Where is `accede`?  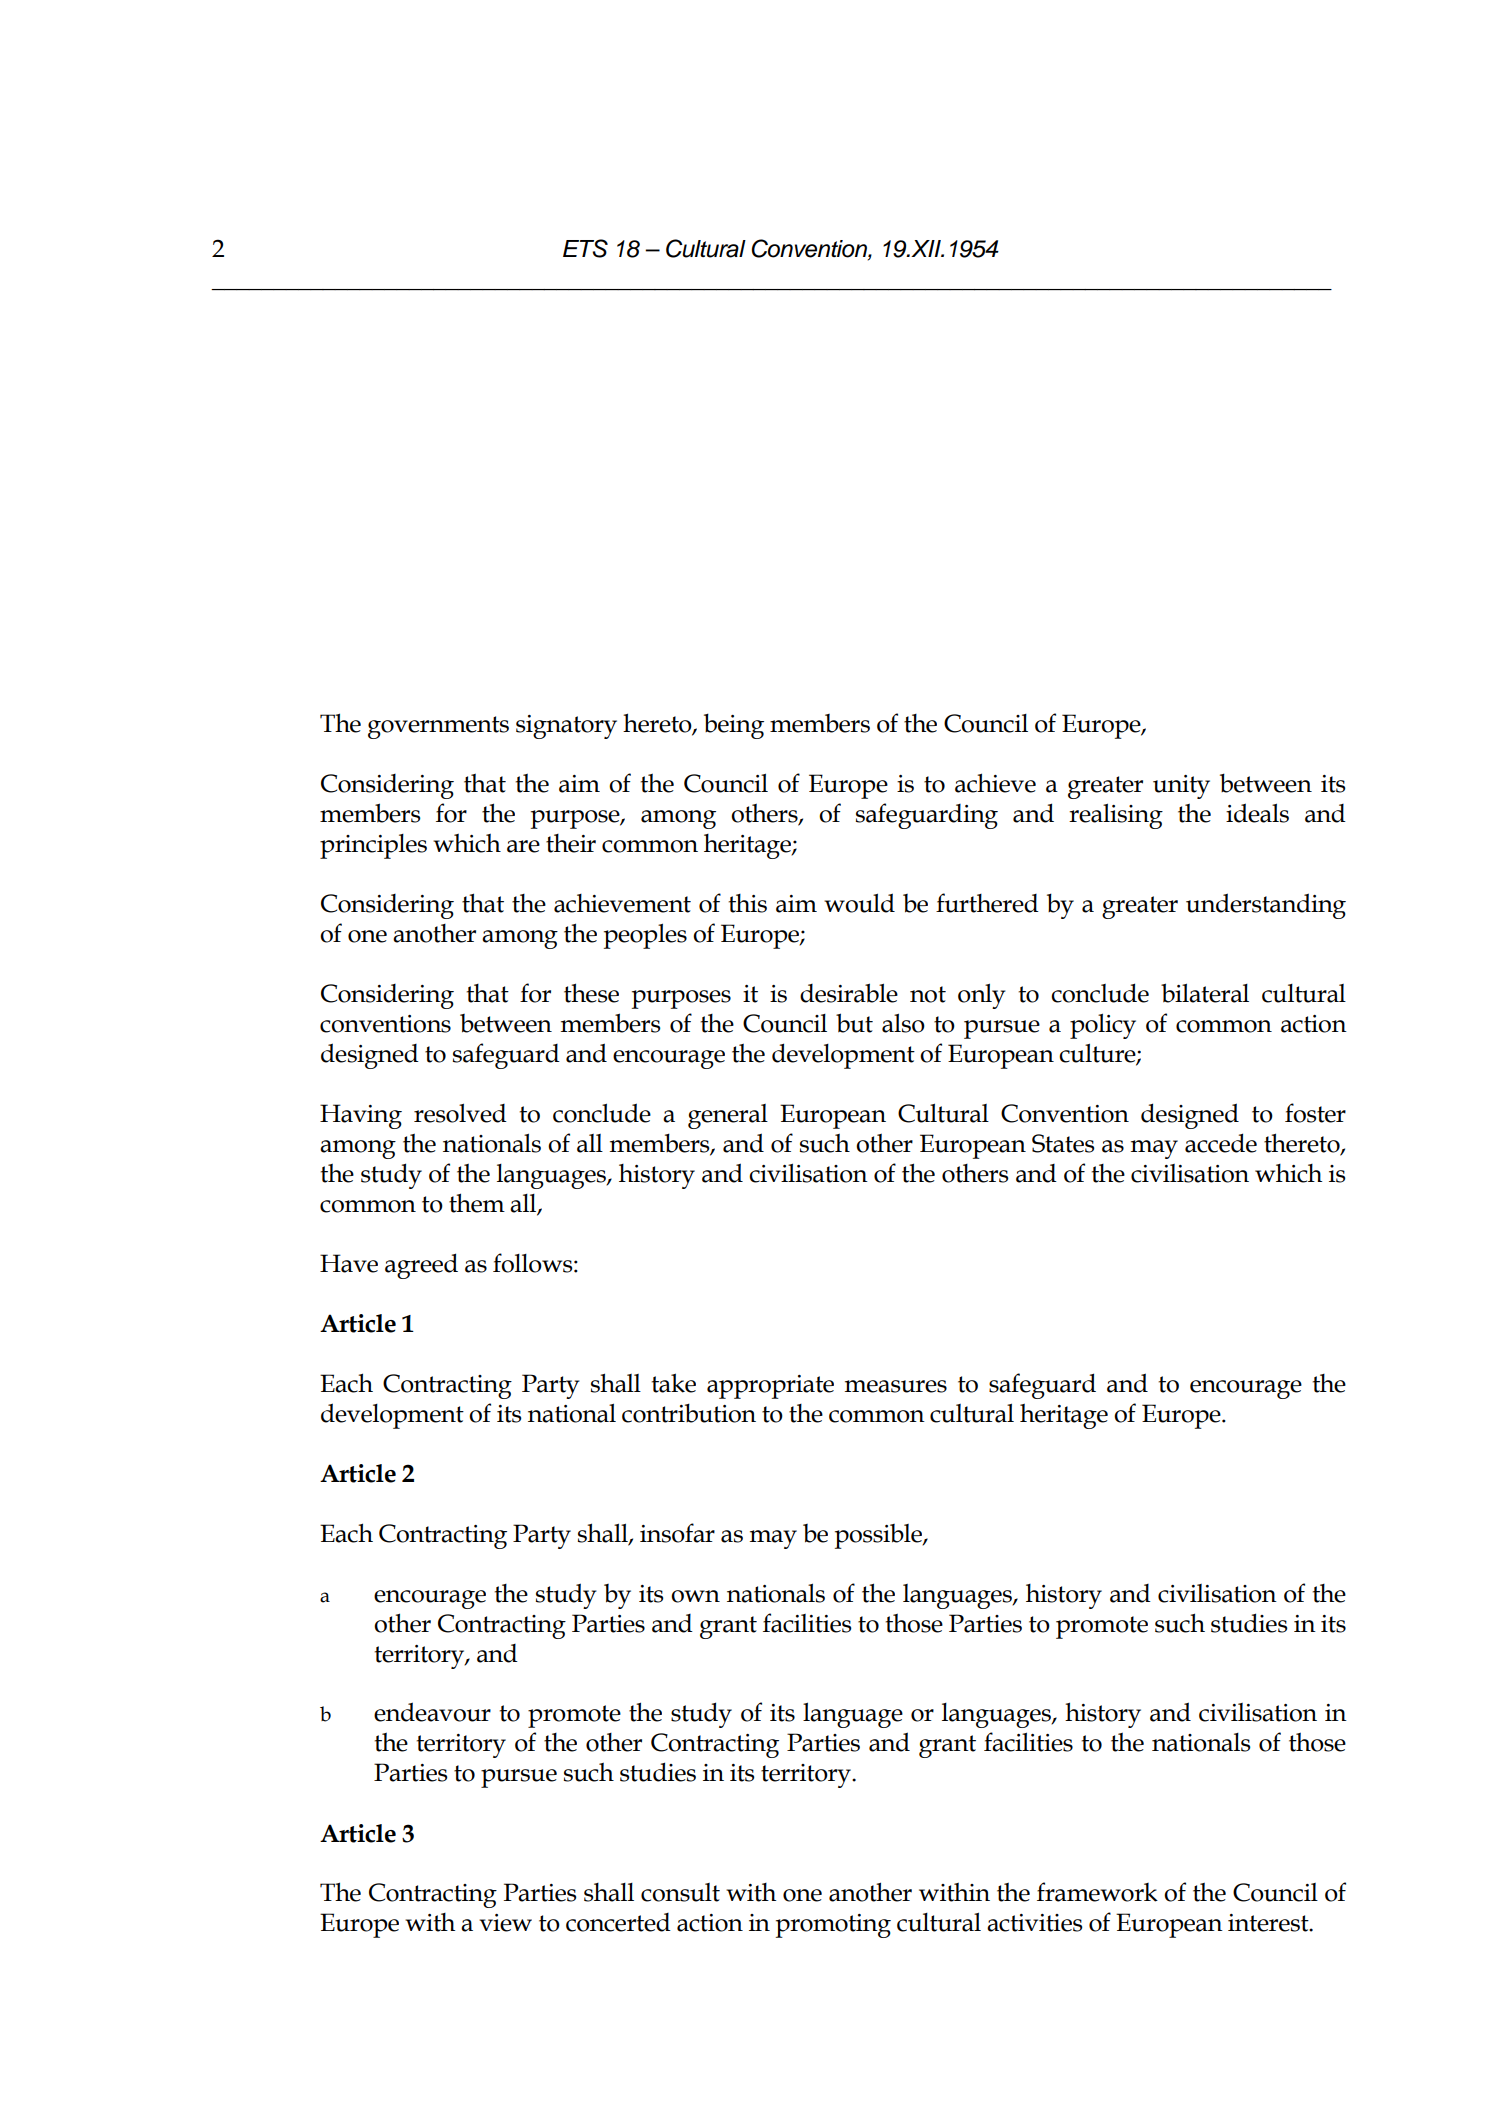
accede is located at coordinates (1221, 1143).
